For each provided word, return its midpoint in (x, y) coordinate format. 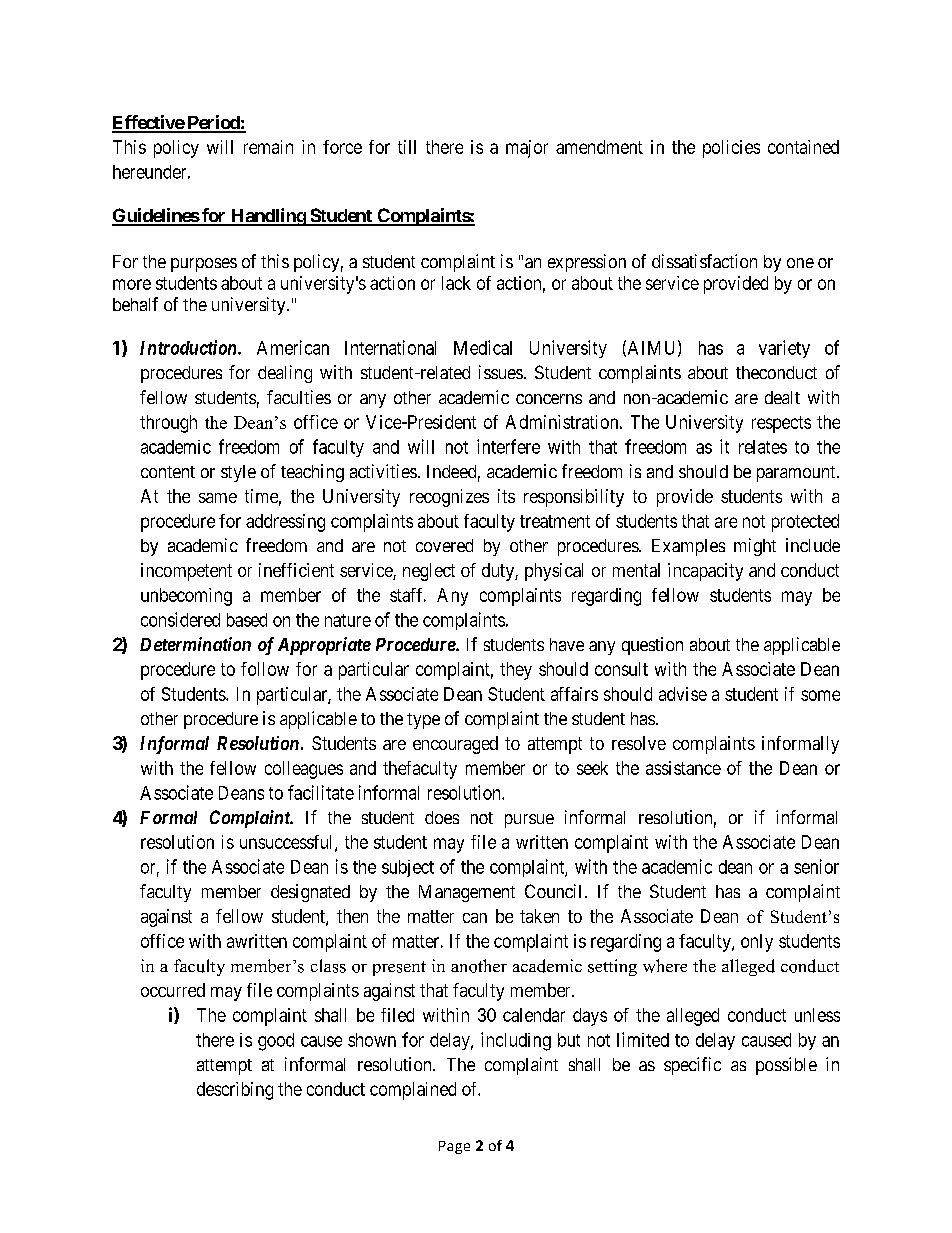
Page (454, 1147)
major (527, 149)
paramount (797, 474)
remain (268, 147)
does (442, 817)
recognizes (449, 498)
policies (731, 149)
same (218, 498)
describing (235, 1091)
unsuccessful (288, 843)
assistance (683, 768)
